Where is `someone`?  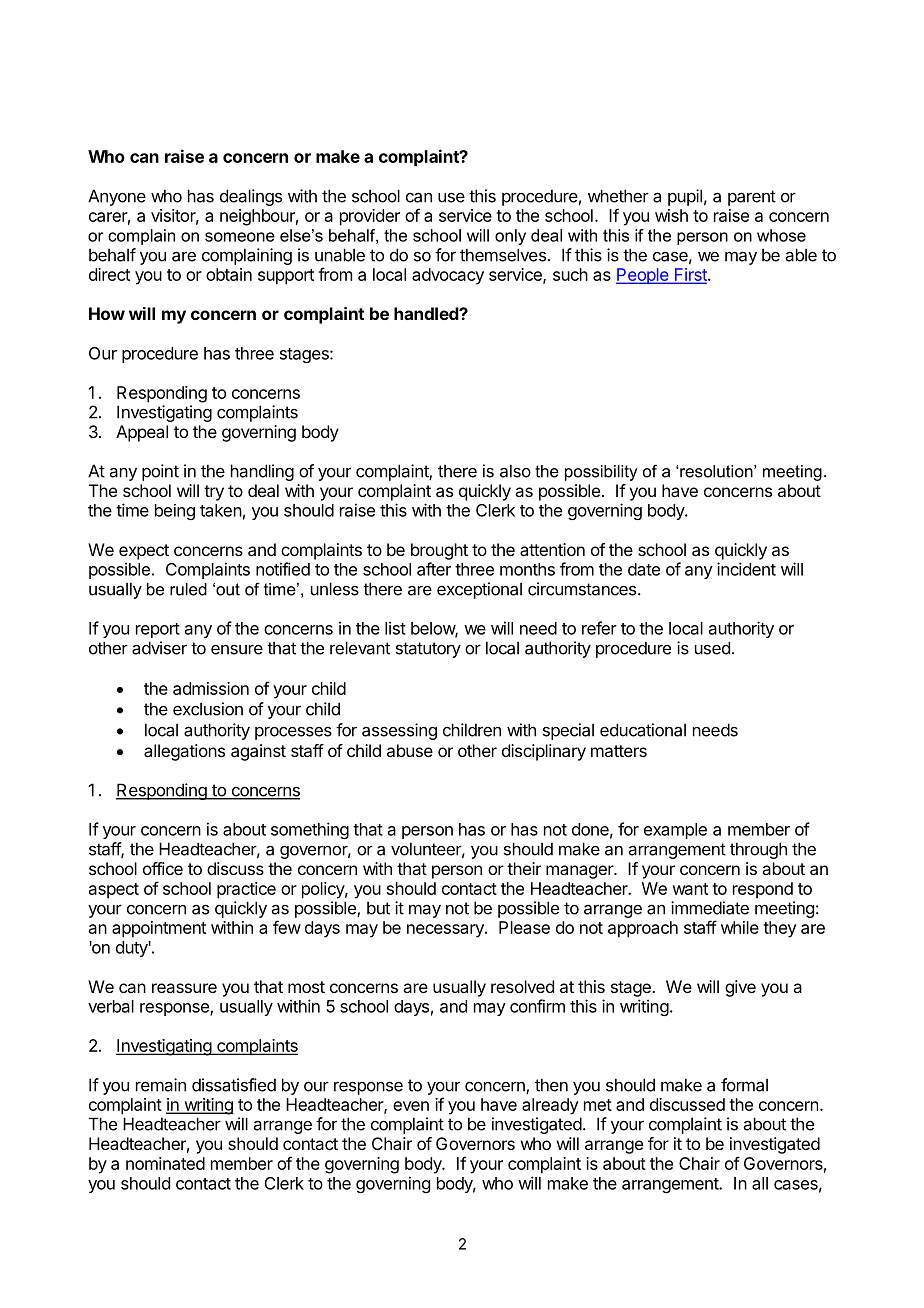 someone is located at coordinates (240, 237).
